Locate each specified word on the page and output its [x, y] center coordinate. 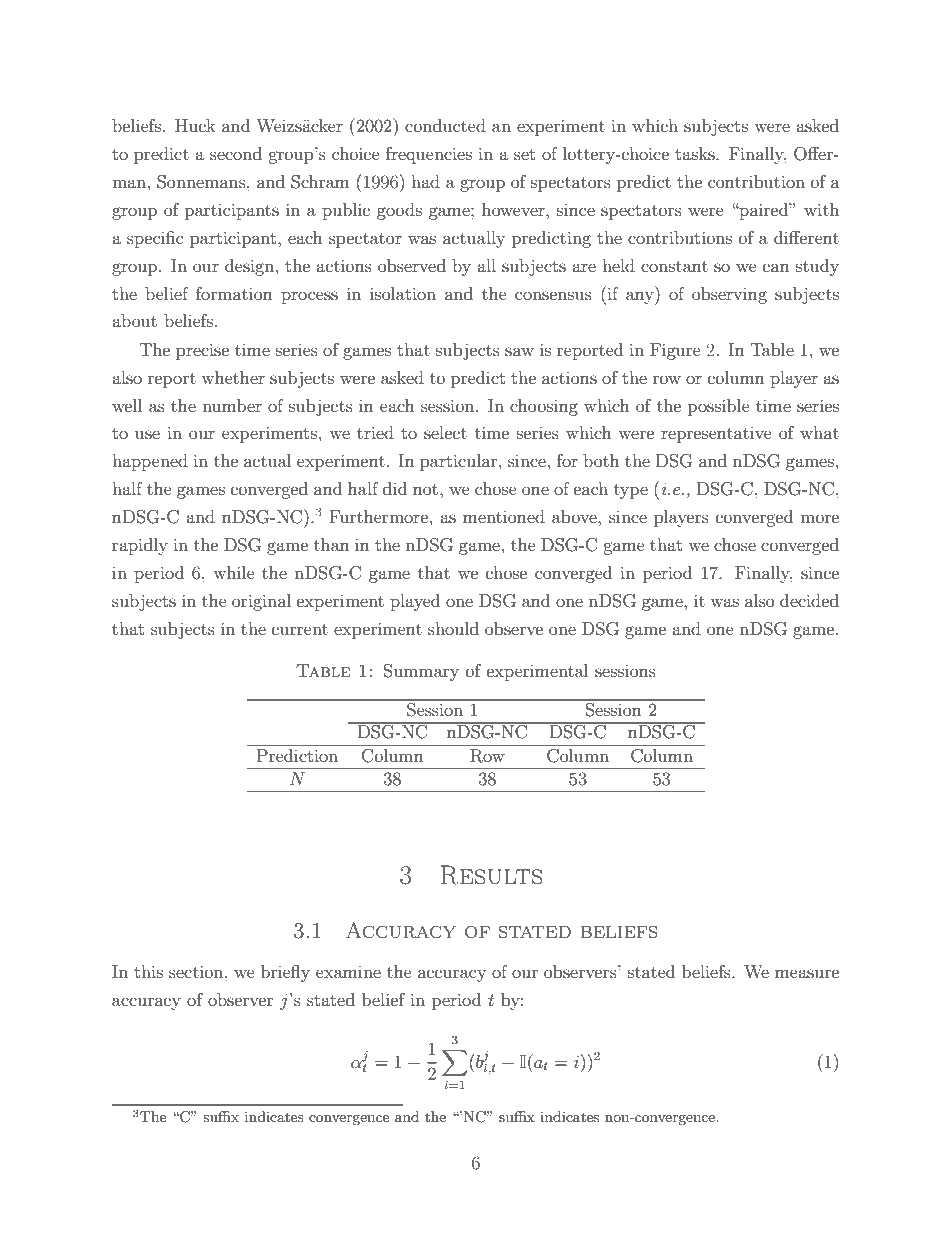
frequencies [429, 155]
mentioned [504, 516]
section [197, 971]
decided [809, 600]
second [236, 153]
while [234, 572]
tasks [696, 153]
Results [491, 875]
